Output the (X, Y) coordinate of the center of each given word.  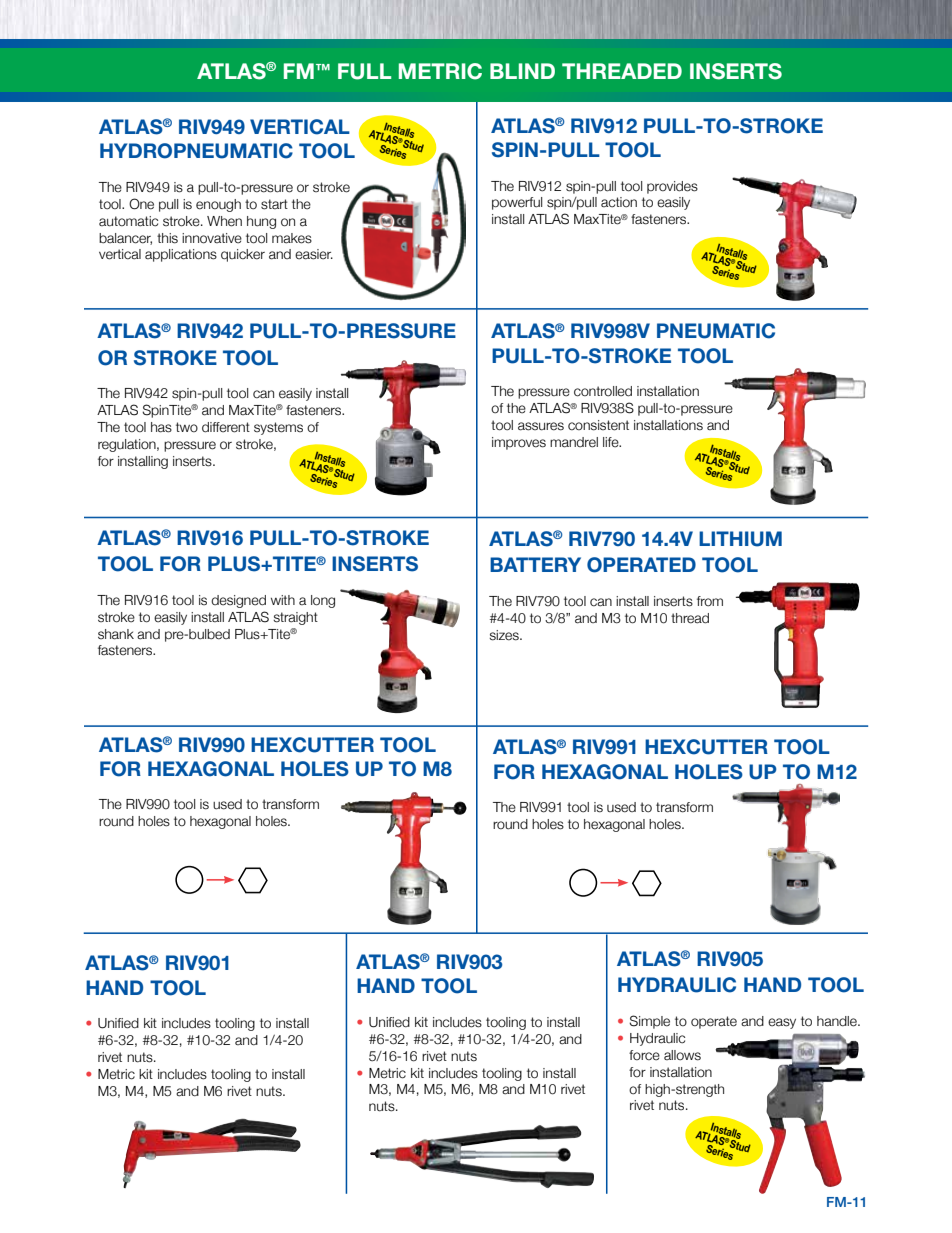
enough (218, 205)
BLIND (522, 71)
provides (672, 187)
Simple (649, 1022)
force (644, 1055)
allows (682, 1055)
